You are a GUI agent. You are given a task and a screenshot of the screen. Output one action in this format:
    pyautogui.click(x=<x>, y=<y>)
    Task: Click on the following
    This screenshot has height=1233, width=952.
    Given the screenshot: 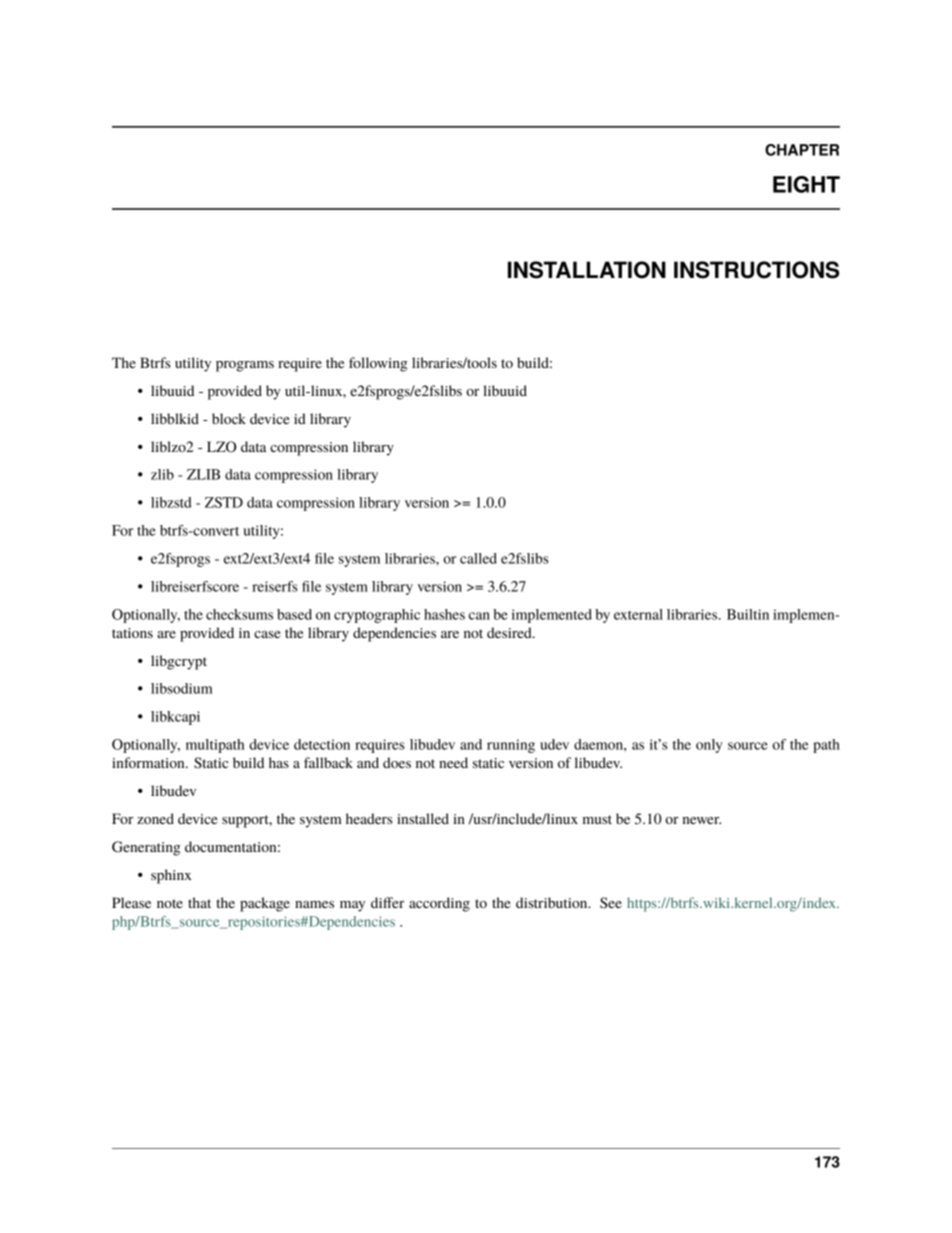 What is the action you would take?
    pyautogui.click(x=378, y=364)
